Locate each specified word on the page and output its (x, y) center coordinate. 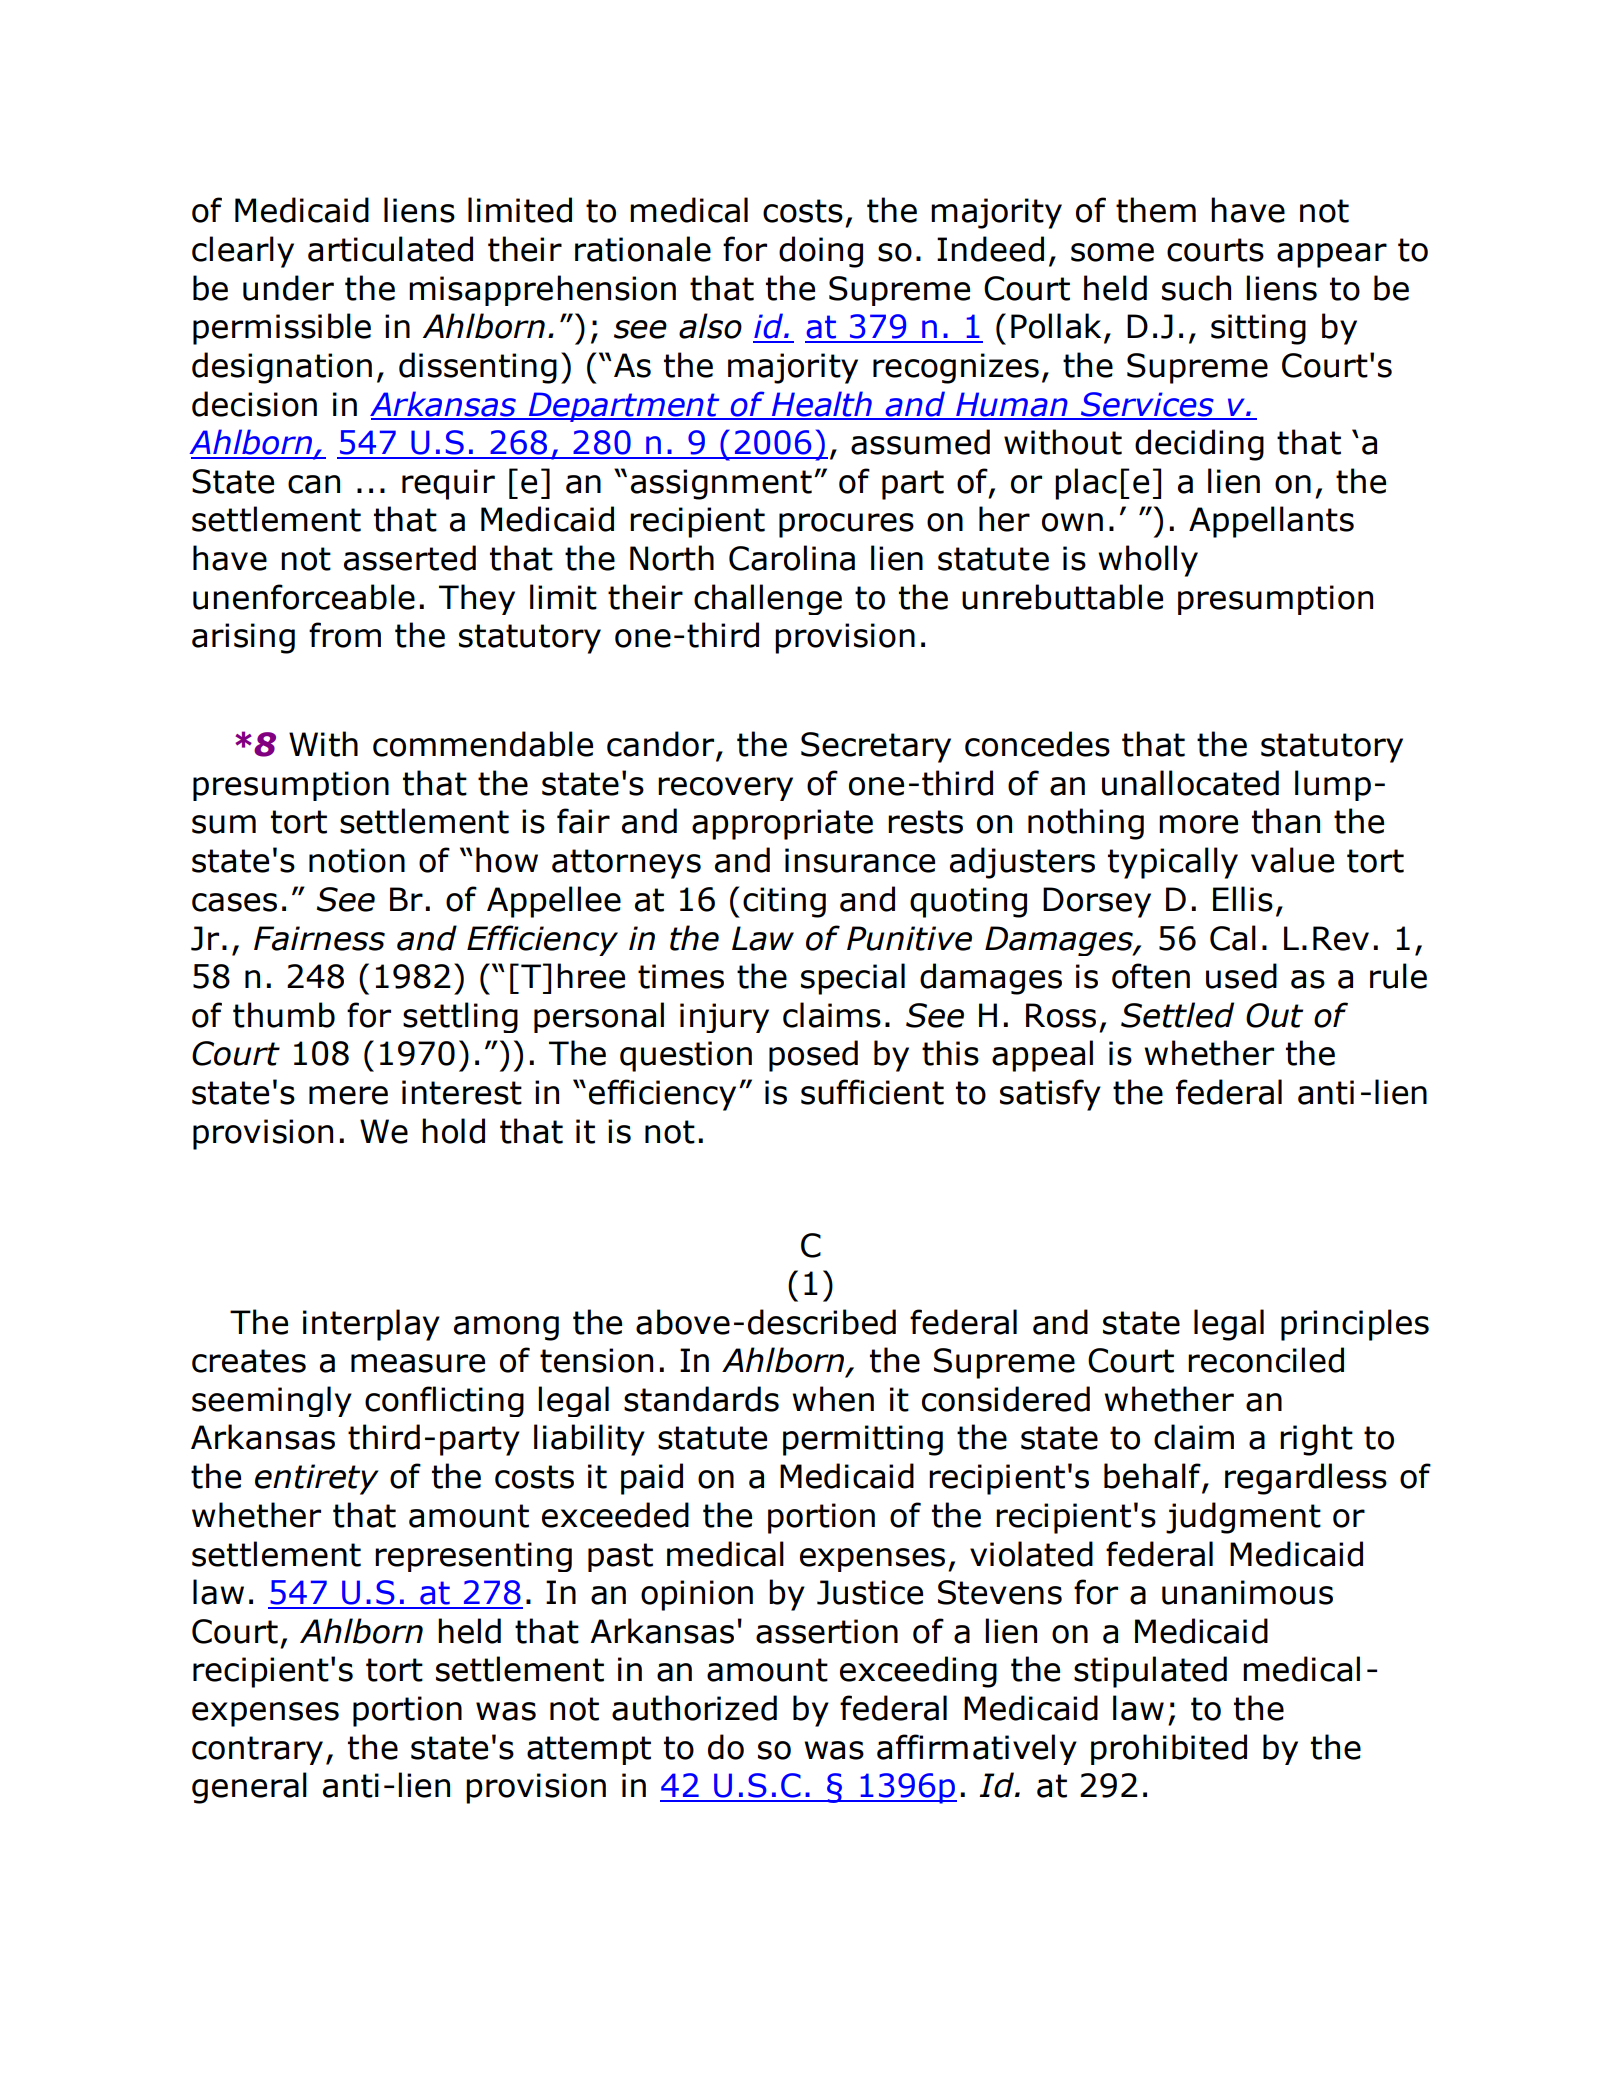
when (833, 1399)
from (345, 635)
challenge (768, 599)
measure (418, 1363)
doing (821, 252)
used (1241, 976)
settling (460, 1017)
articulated (390, 249)
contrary (257, 1750)
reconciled (1266, 1360)
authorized (694, 1708)
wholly (1148, 561)
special (853, 979)
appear (1332, 255)
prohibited (1169, 1749)
